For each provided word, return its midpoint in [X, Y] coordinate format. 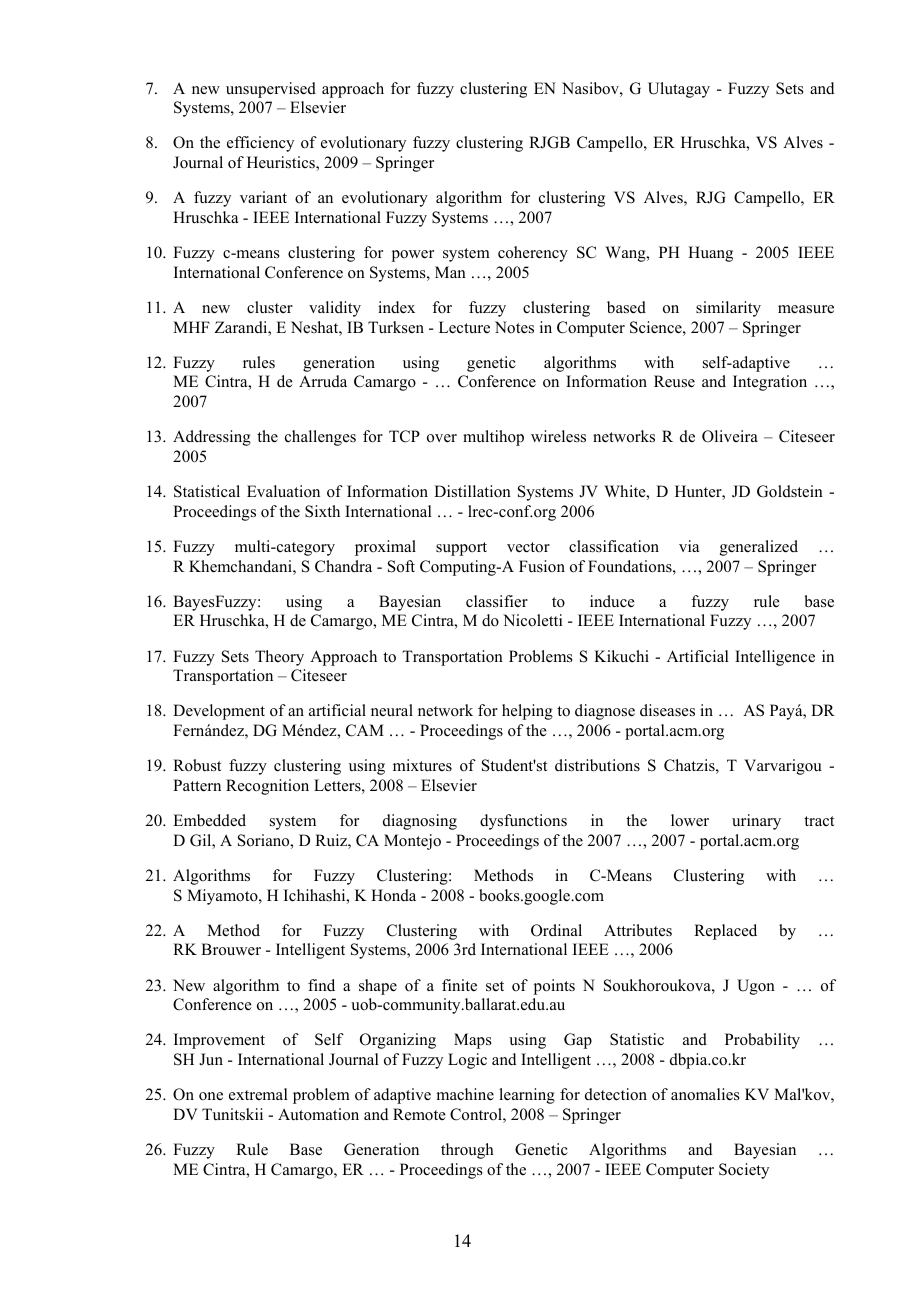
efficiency [260, 144]
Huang [710, 254]
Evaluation [283, 491]
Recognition [267, 787]
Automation [318, 1114]
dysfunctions [523, 822]
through [467, 1151]
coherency [533, 254]
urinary [756, 822]
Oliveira [730, 436]
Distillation [472, 491]
